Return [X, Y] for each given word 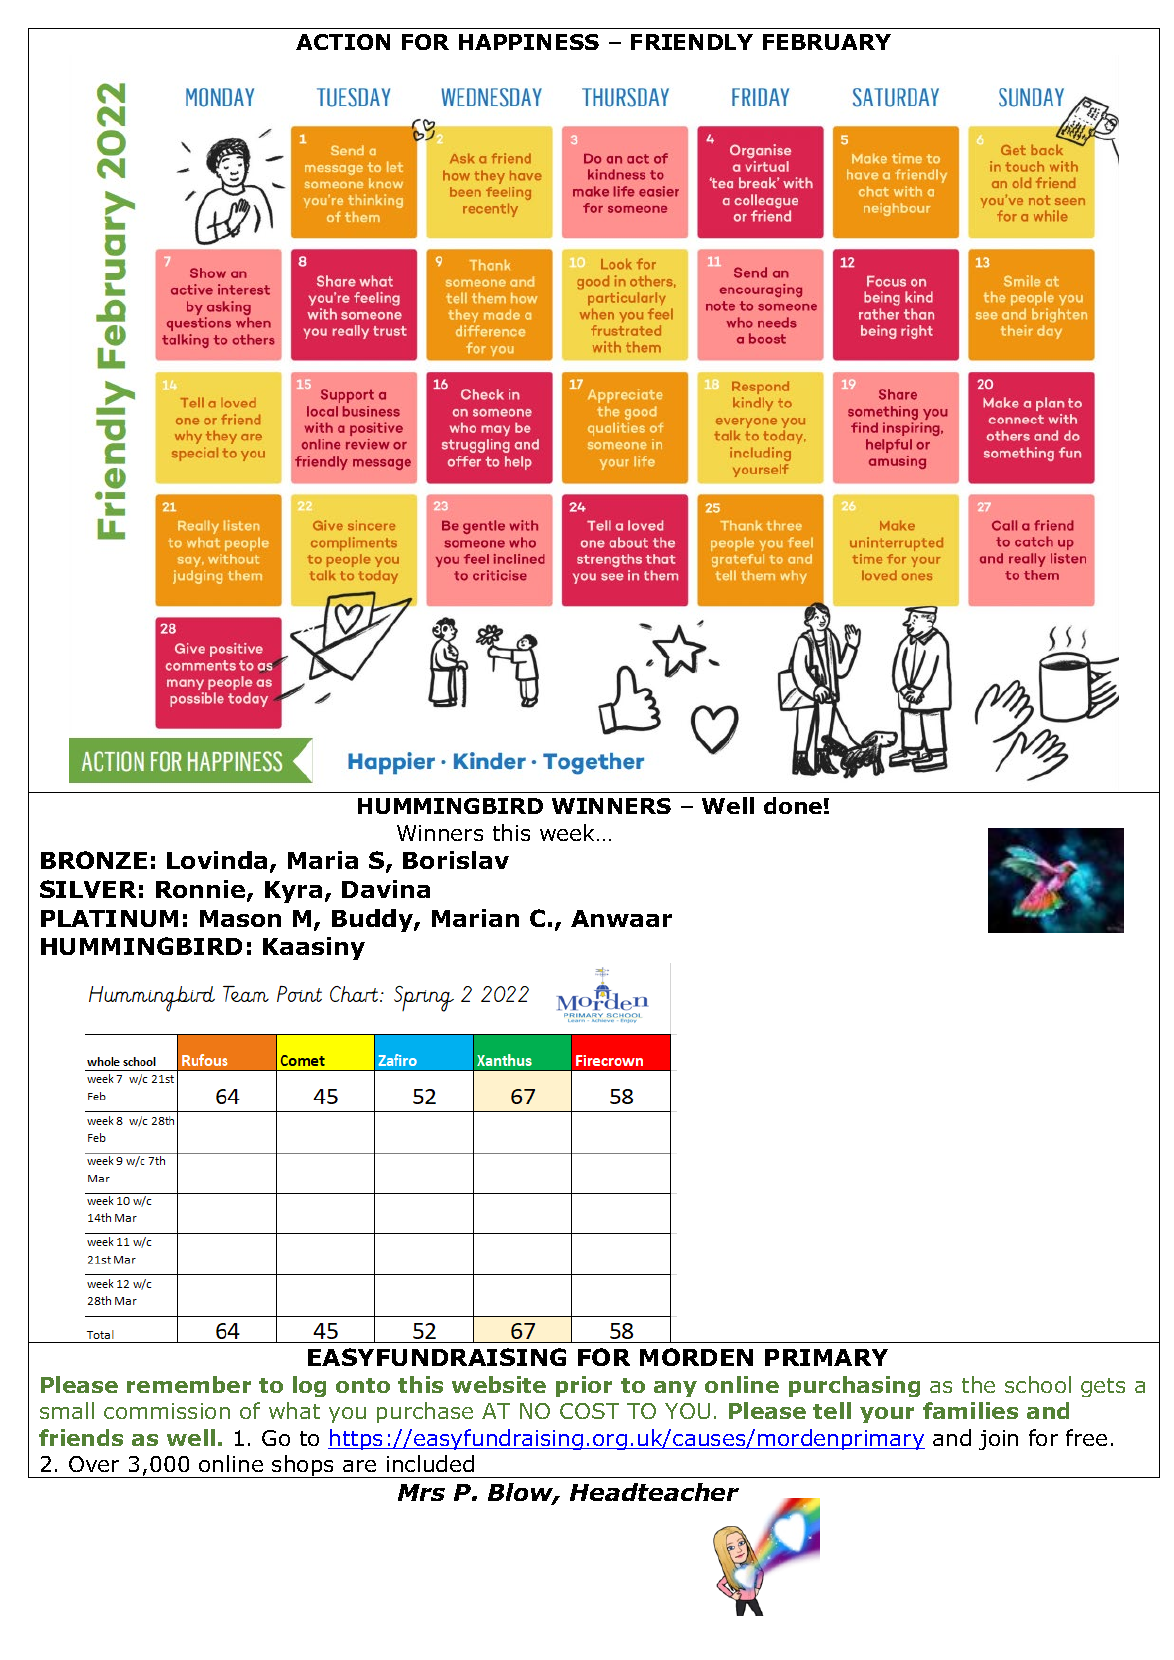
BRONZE [94, 860]
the [978, 1384]
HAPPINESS [529, 42]
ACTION [343, 42]
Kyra [293, 892]
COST [589, 1411]
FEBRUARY [827, 42]
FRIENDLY [692, 42]
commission [167, 1411]
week [569, 832]
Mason [240, 918]
